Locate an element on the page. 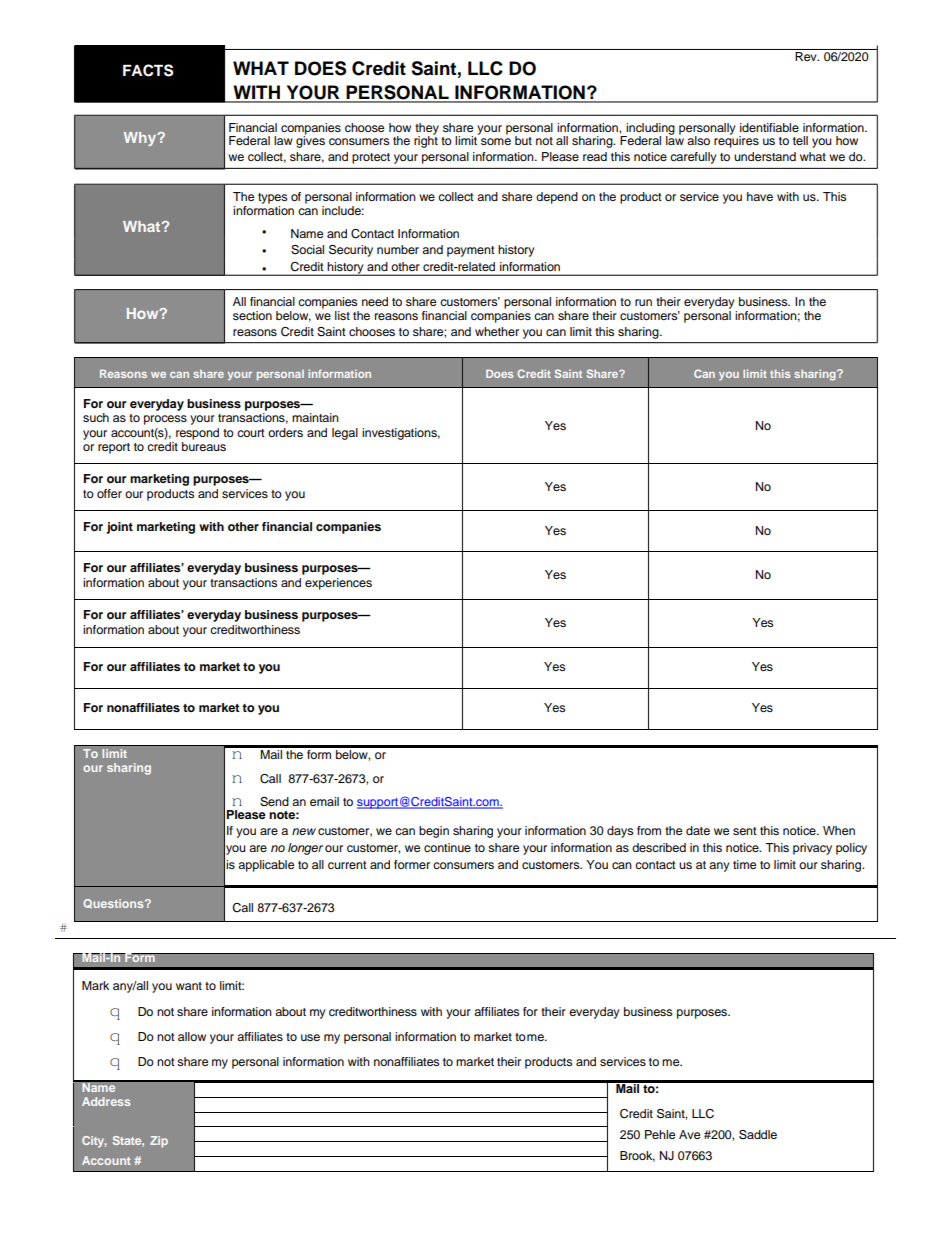  identifiable is located at coordinates (769, 127).
